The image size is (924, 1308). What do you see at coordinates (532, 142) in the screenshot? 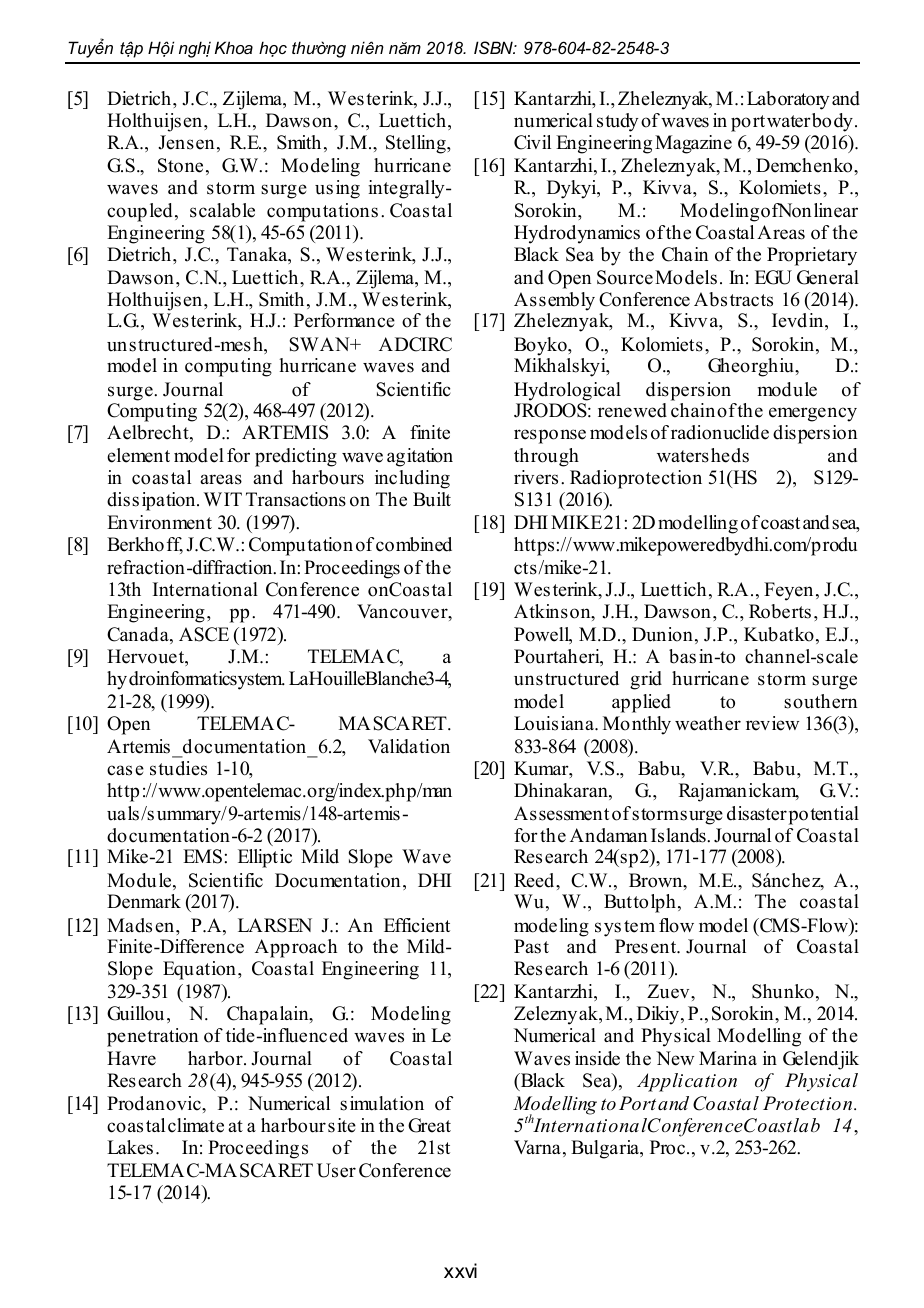
I see `Civil` at bounding box center [532, 142].
